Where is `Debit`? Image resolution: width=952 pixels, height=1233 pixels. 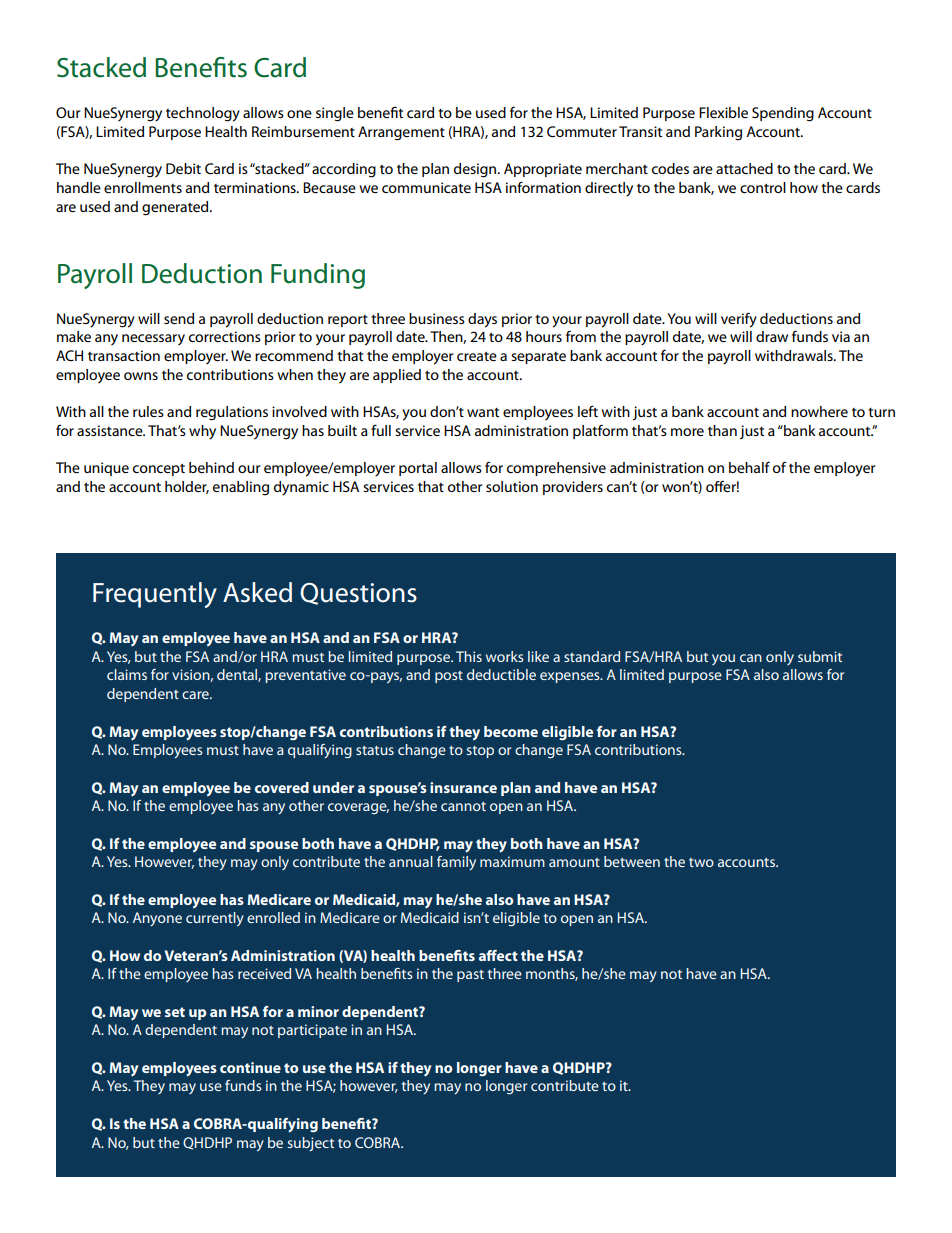
Debit is located at coordinates (183, 168).
